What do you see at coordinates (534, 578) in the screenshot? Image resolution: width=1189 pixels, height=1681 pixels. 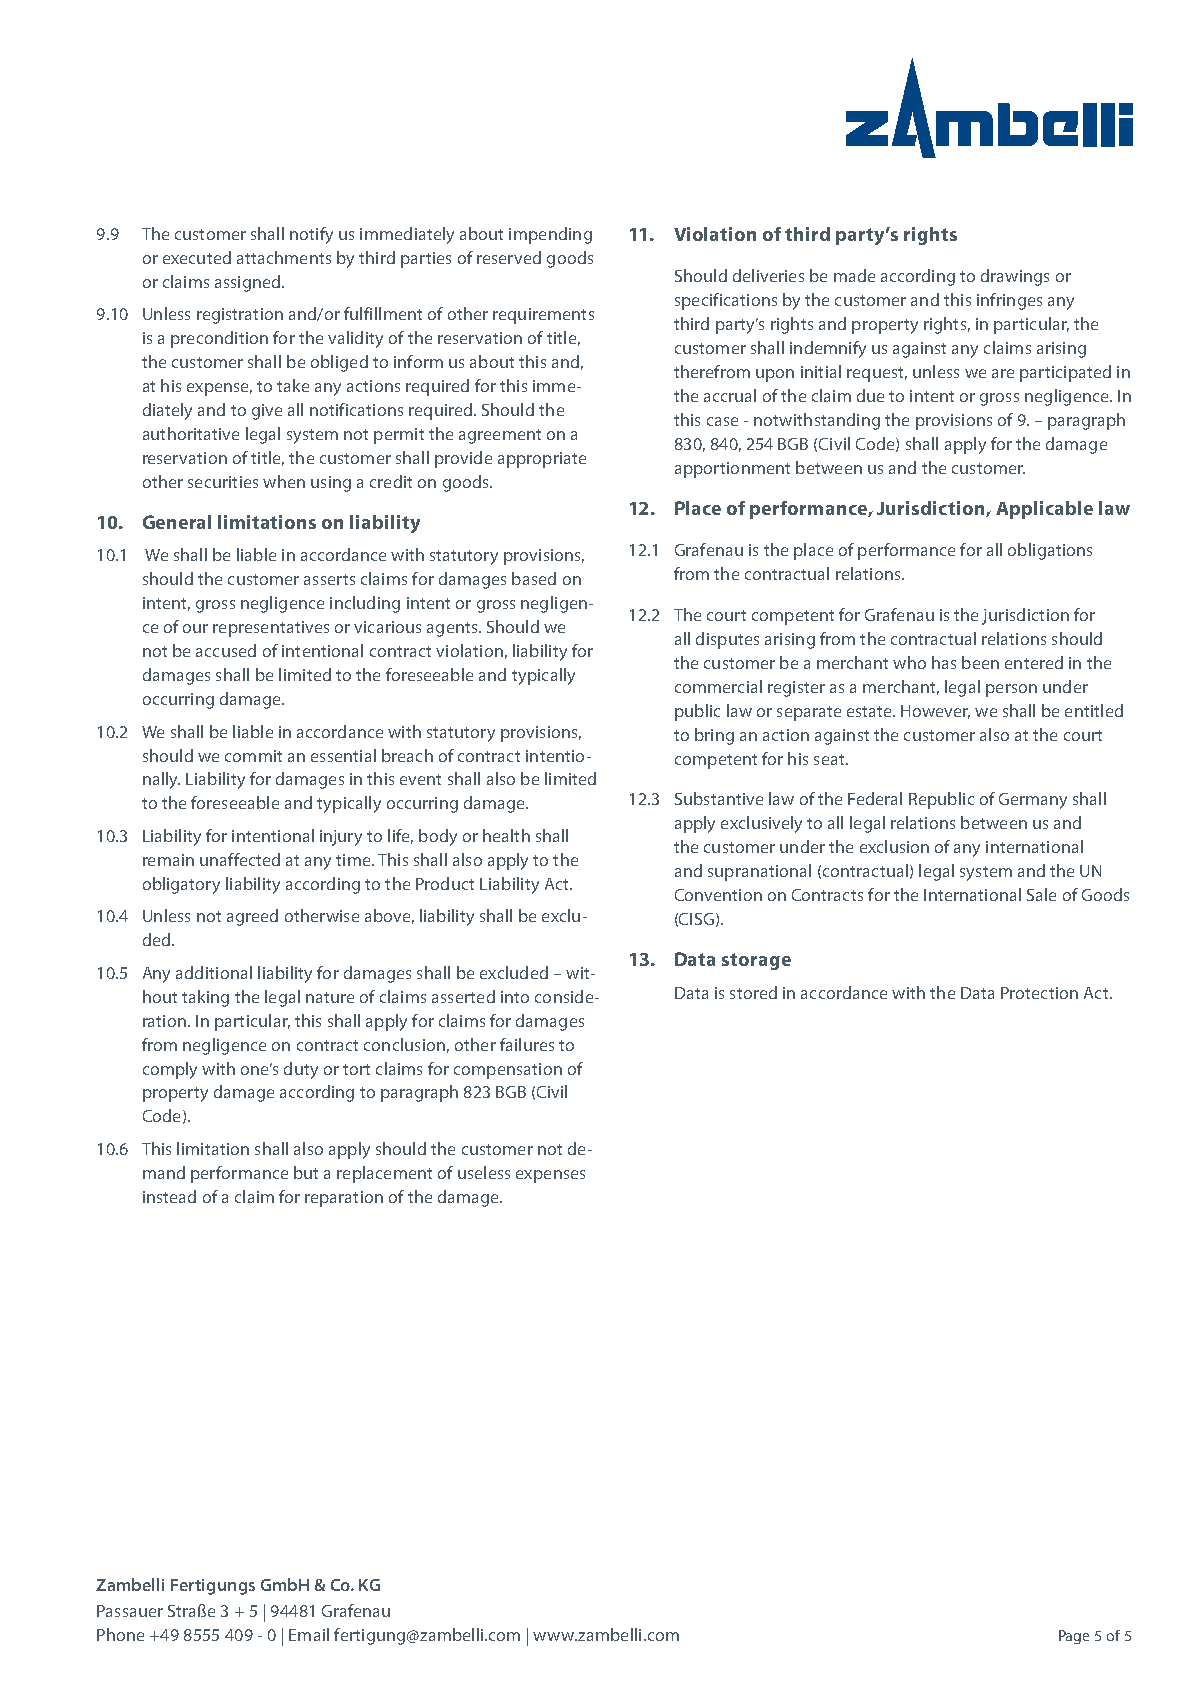 I see `based` at bounding box center [534, 578].
